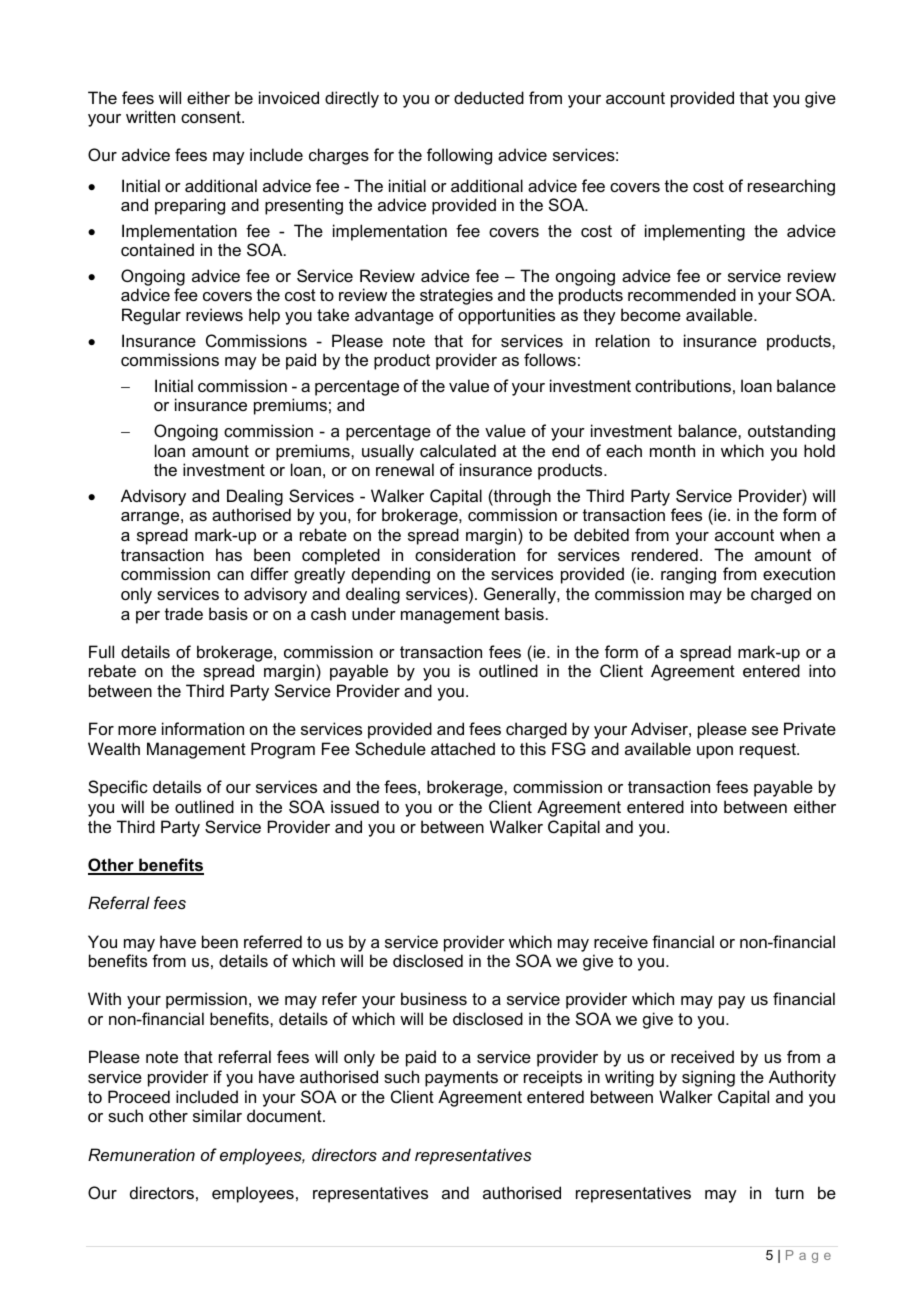  What do you see at coordinates (789, 1193) in the document?
I see `turn` at bounding box center [789, 1193].
